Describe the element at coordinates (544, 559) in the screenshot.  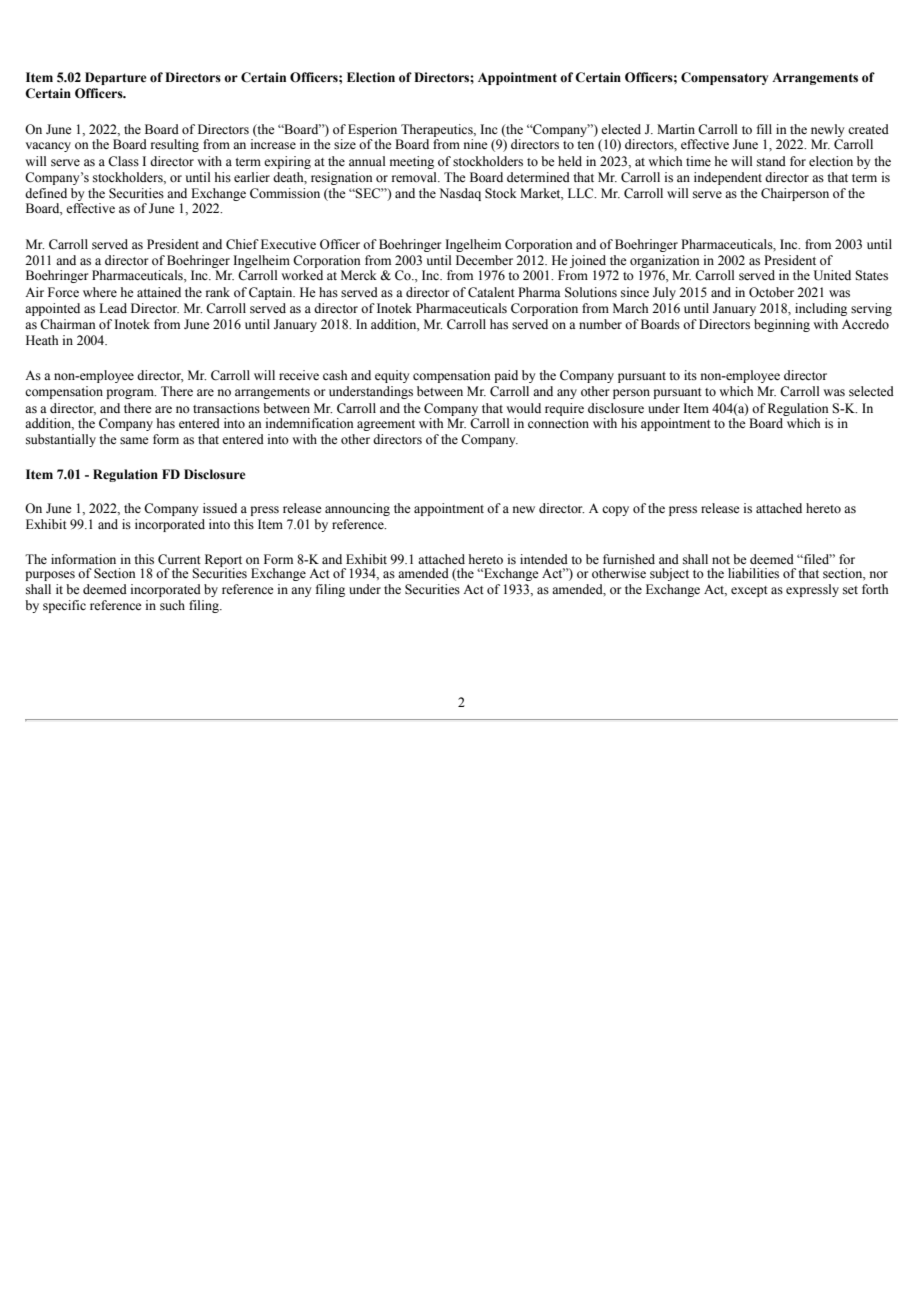
I see `intended` at that location.
